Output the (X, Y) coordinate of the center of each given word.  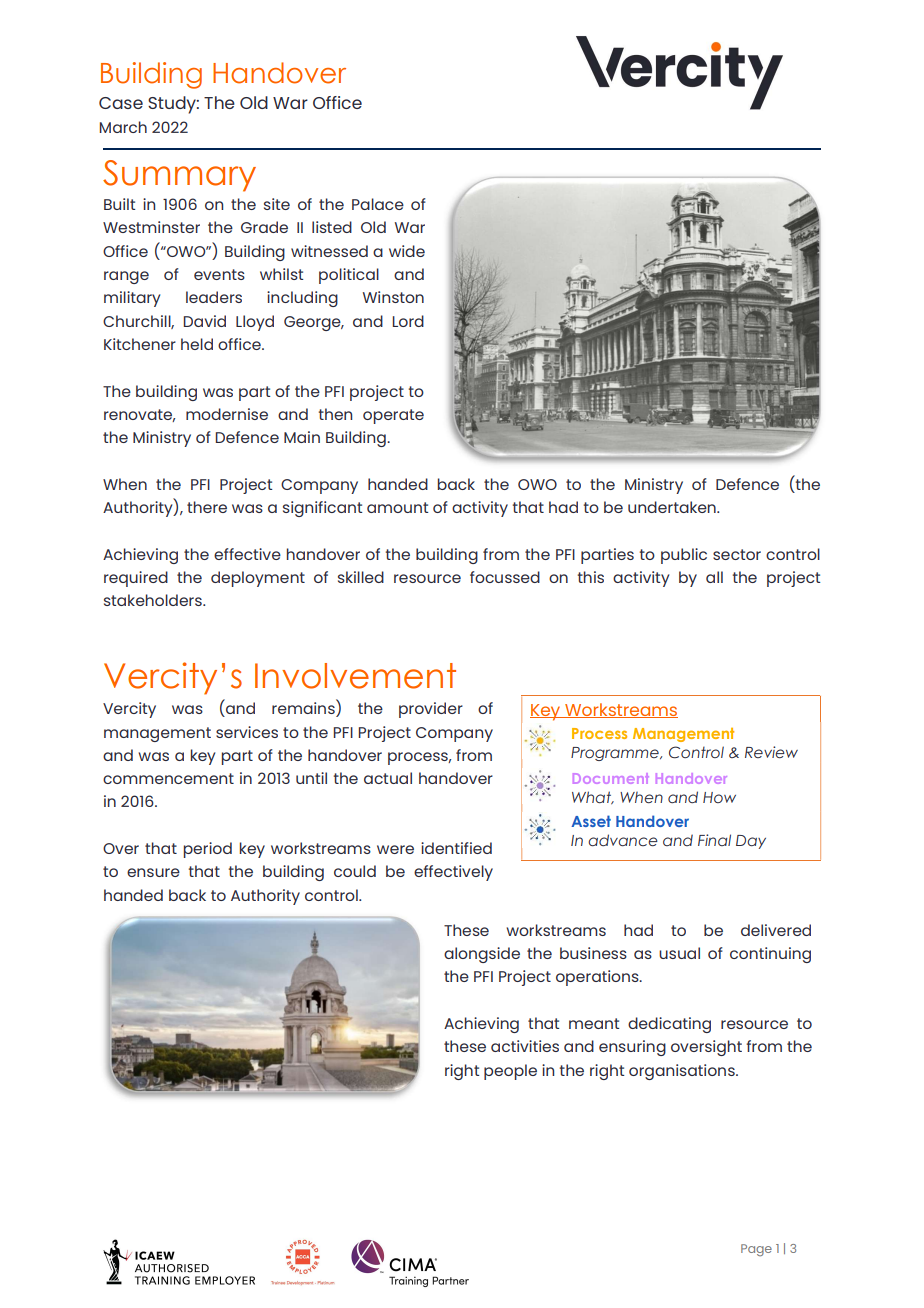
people (510, 1072)
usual (679, 953)
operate (393, 416)
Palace (378, 204)
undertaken (673, 507)
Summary (179, 176)
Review (771, 752)
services (247, 732)
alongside (482, 955)
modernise (227, 414)
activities (525, 1046)
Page (756, 1250)
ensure (153, 872)
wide (407, 251)
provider (431, 710)
